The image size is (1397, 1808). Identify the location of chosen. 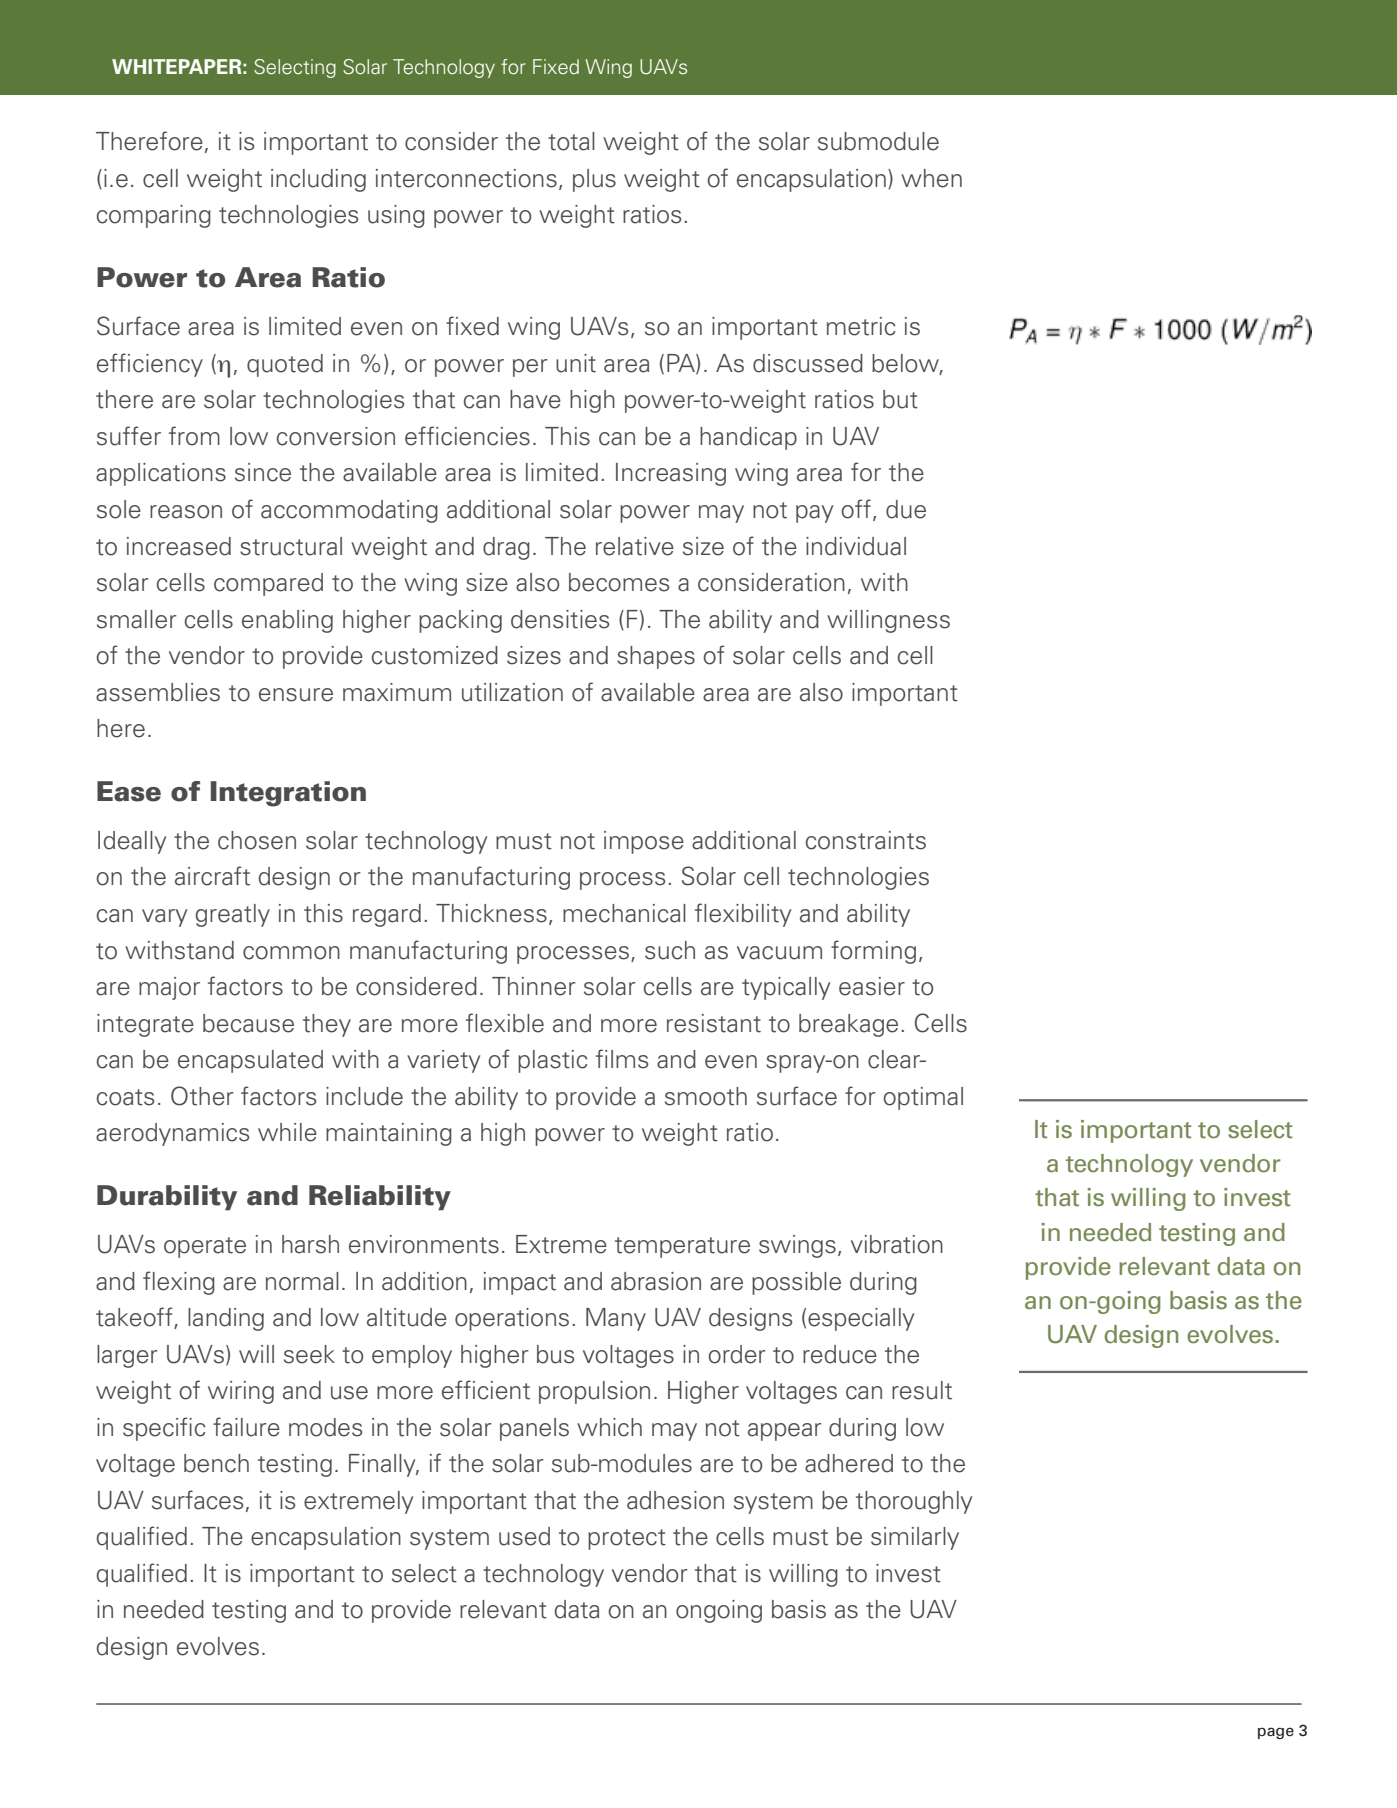
(257, 840).
